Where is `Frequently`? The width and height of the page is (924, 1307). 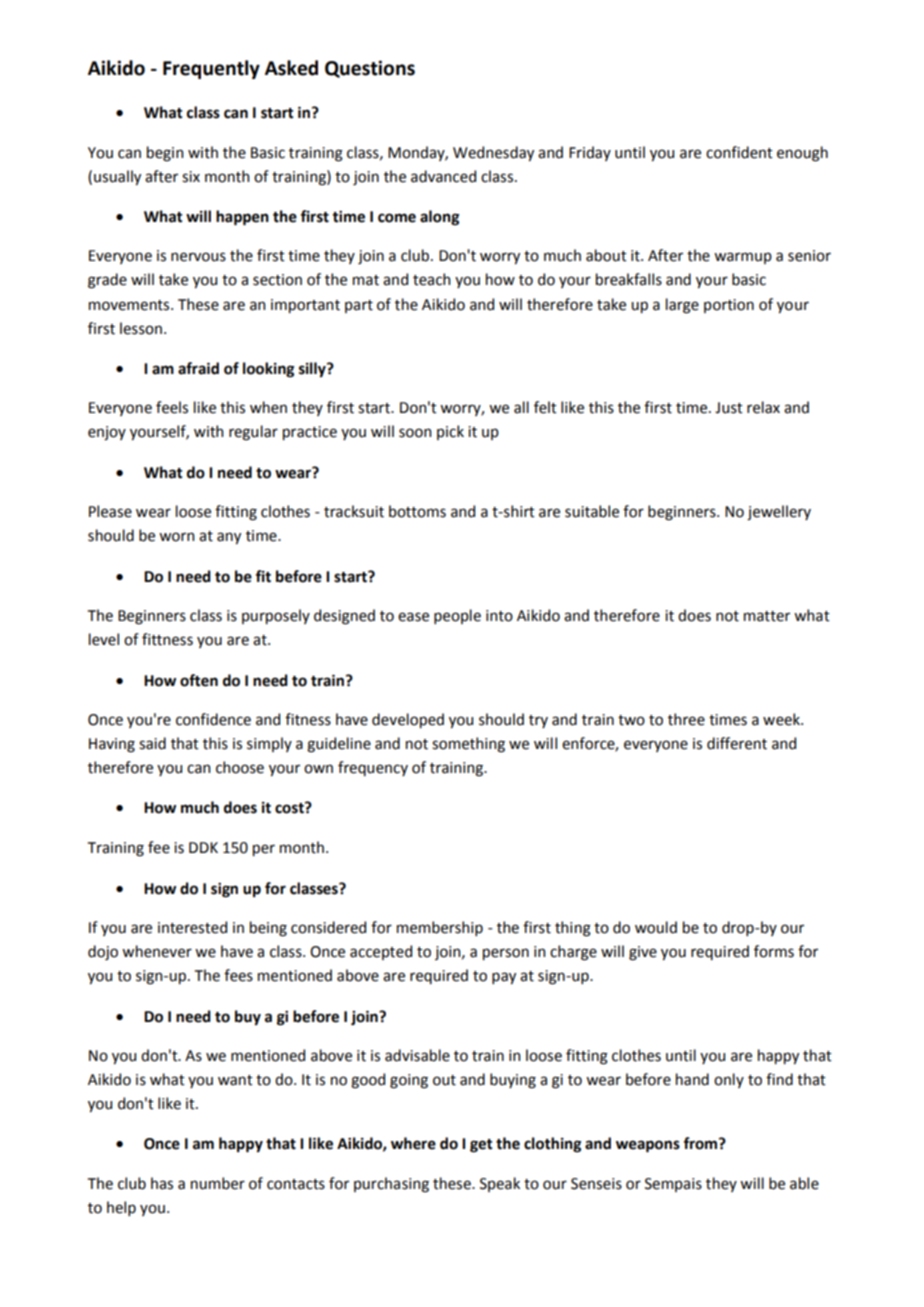 Frequently is located at coordinates (211, 69).
